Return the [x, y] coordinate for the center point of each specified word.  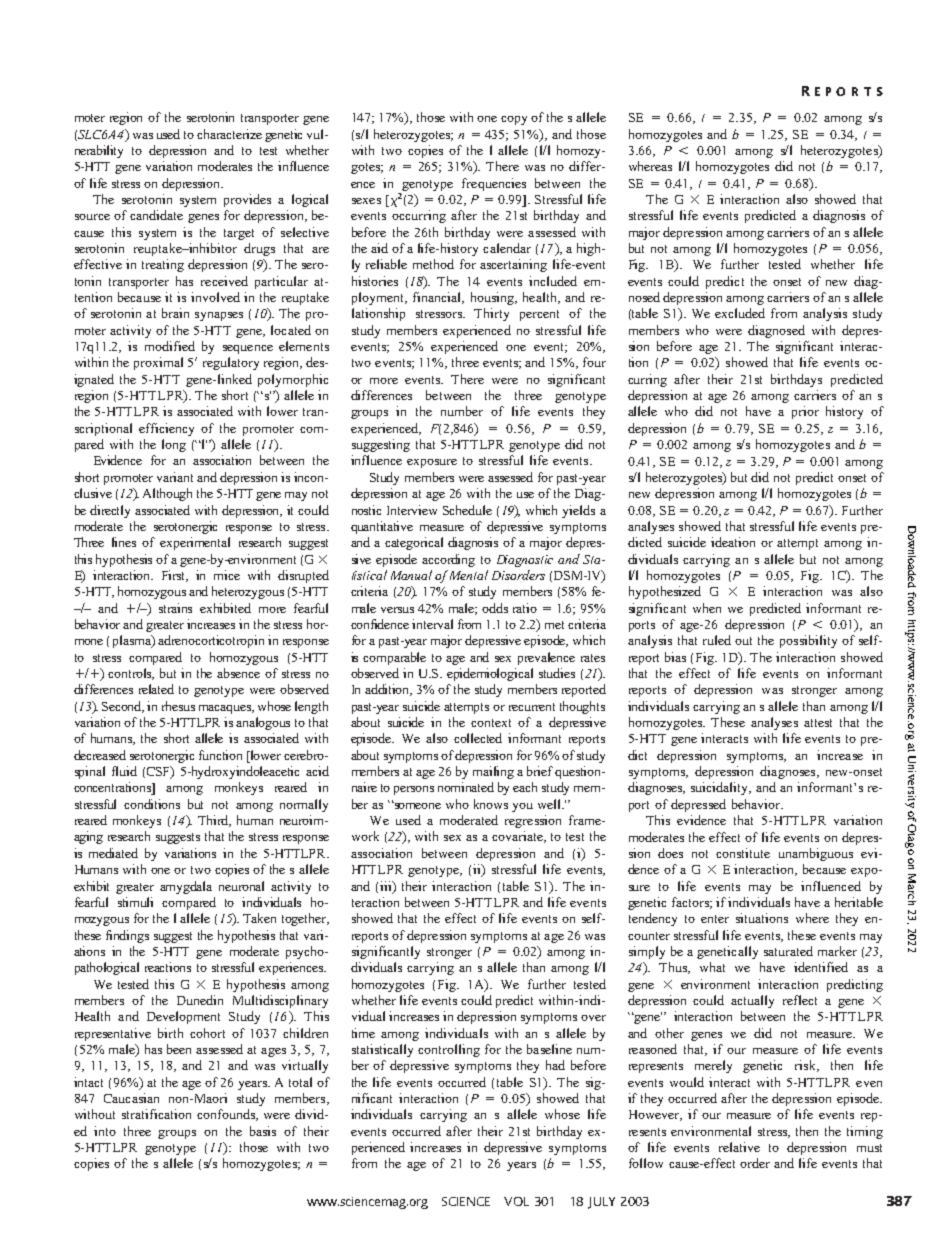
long [174, 445]
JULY [601, 1203]
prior [805, 412]
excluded [740, 313]
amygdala [186, 887]
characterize [229, 134]
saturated [788, 951]
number [462, 411]
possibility [808, 641]
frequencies [494, 184]
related [156, 689]
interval [432, 624]
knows [491, 804]
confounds [227, 1115]
